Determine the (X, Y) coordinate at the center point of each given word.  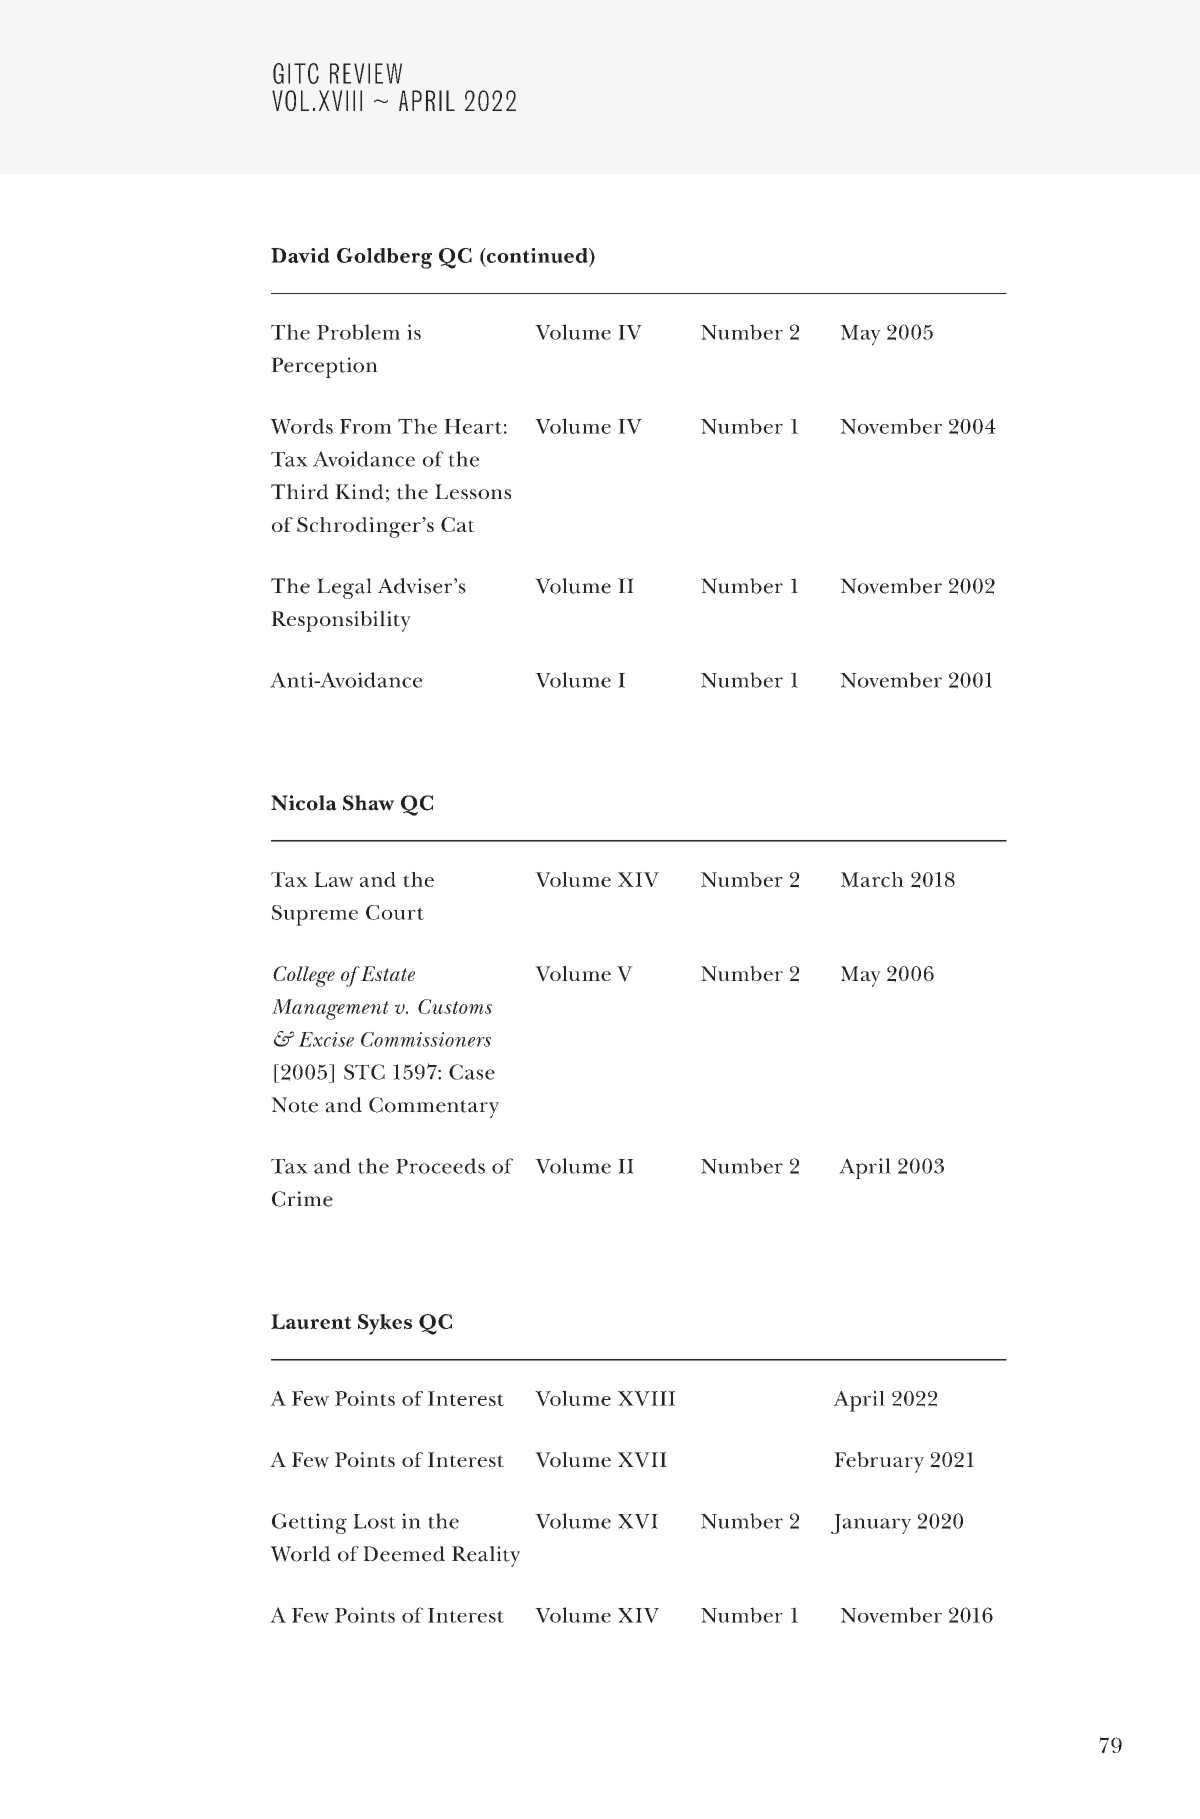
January (871, 1524)
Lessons (473, 492)
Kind (359, 492)
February (879, 1462)
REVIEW (366, 73)
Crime (302, 1199)
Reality (486, 1556)
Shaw (368, 803)
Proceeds (440, 1166)
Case (472, 1072)
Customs (455, 1006)
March (872, 879)
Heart (473, 426)
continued (537, 256)
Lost (374, 1521)
